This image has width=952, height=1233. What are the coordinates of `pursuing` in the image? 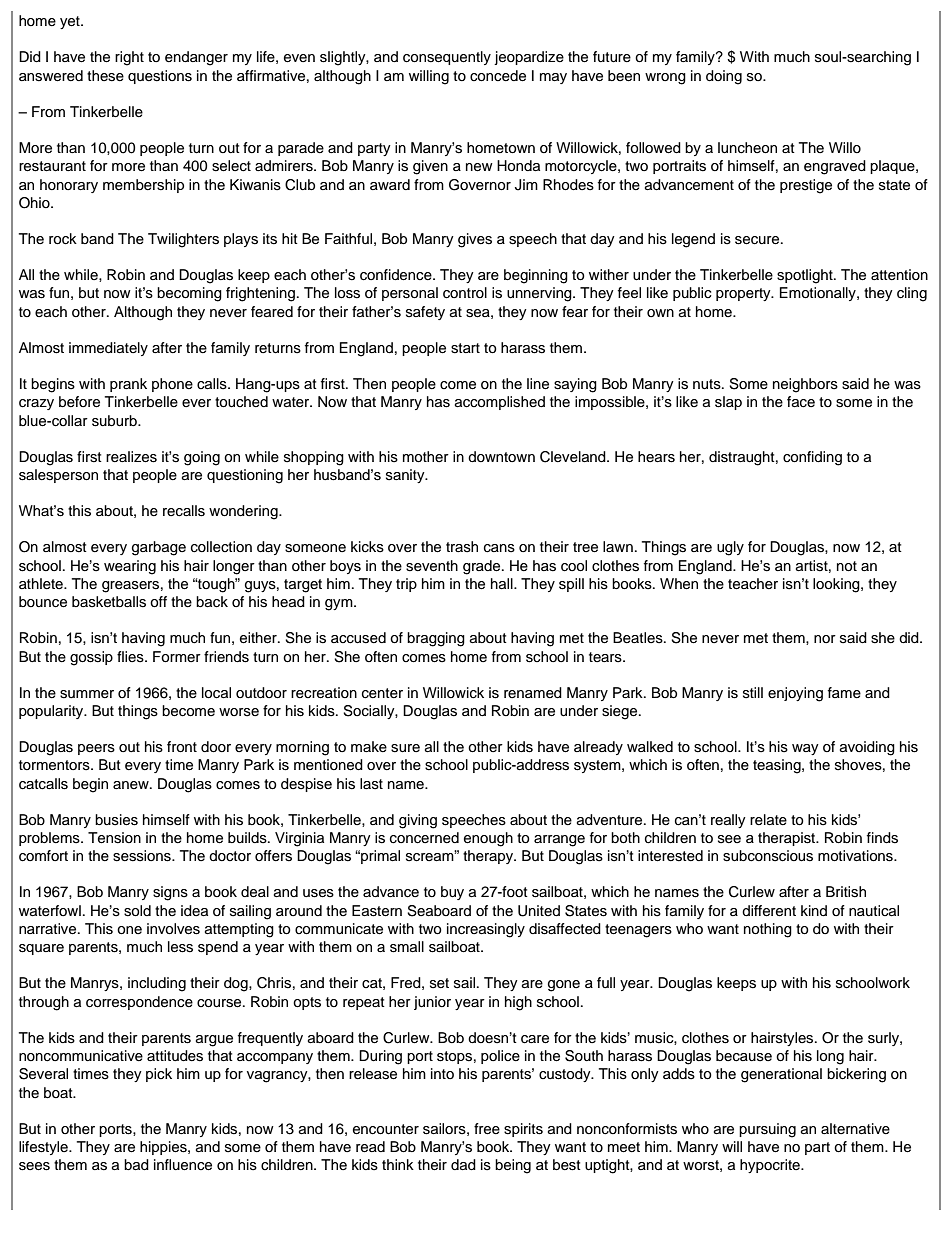 It's located at (767, 1130).
